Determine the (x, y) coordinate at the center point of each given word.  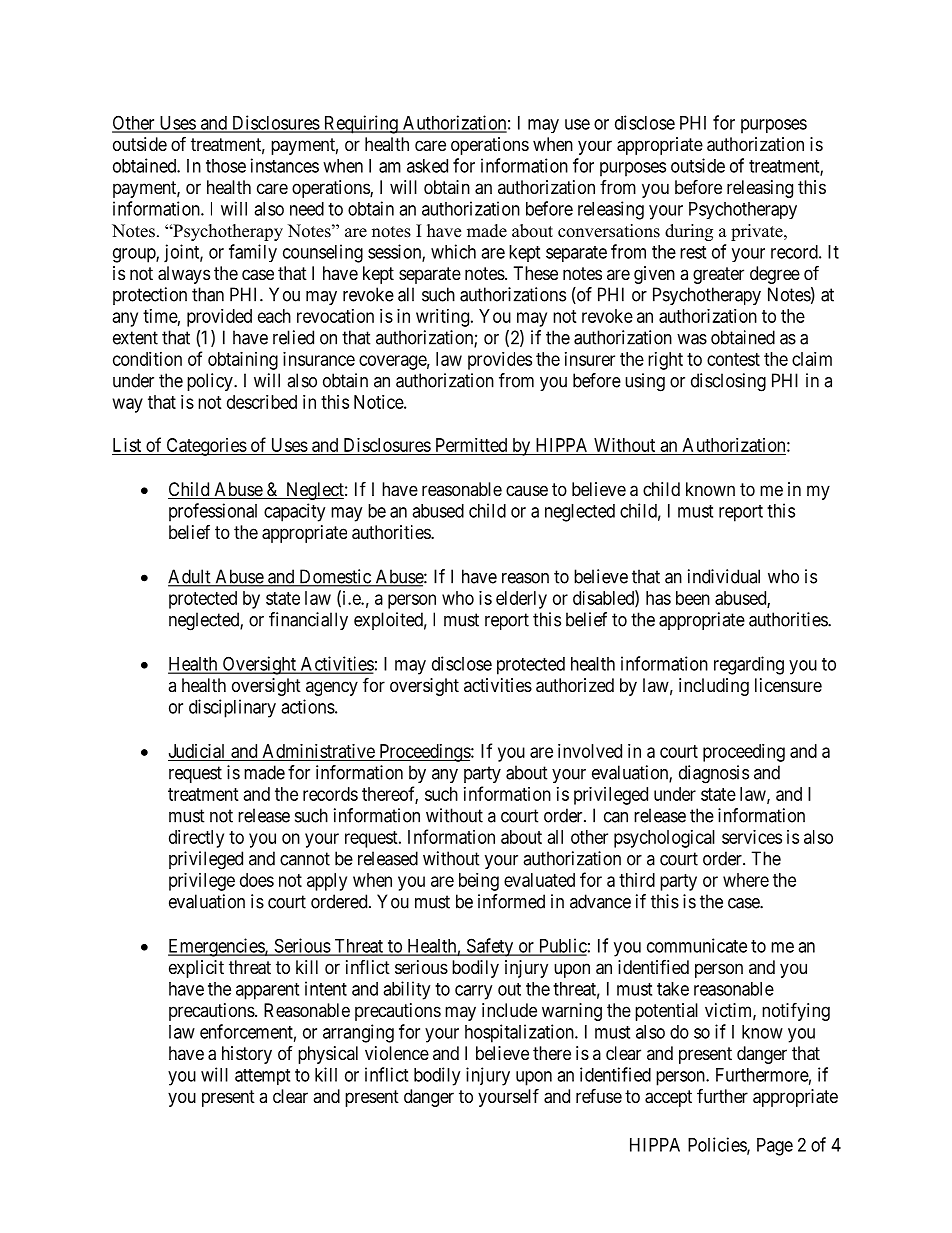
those (226, 166)
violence (397, 1053)
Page (775, 1147)
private (758, 232)
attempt (262, 1077)
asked (427, 166)
